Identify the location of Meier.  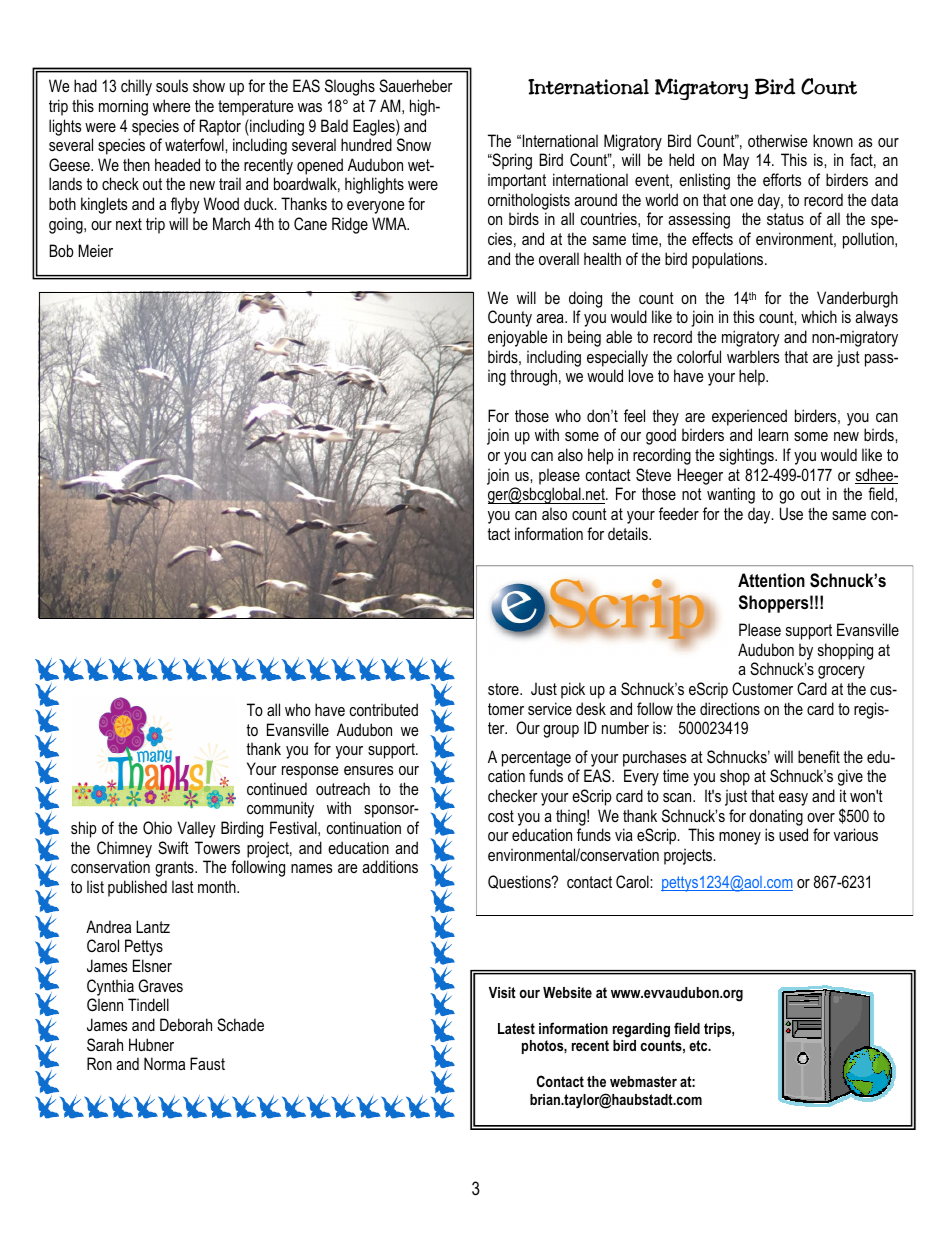
(95, 250).
